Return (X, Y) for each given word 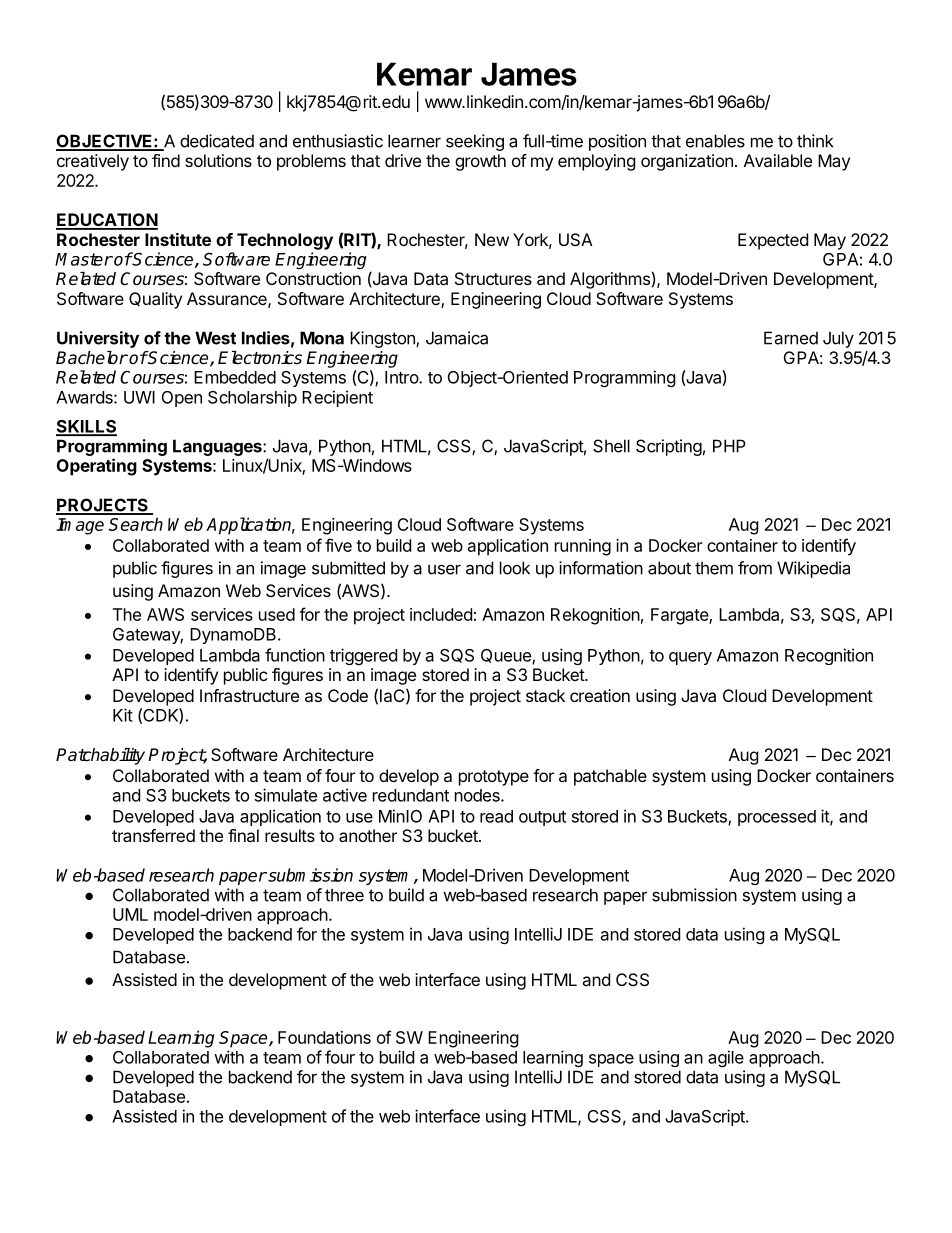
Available (778, 160)
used (277, 614)
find (166, 160)
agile (726, 1058)
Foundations (324, 1037)
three (344, 895)
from (755, 568)
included (441, 614)
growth (480, 162)
